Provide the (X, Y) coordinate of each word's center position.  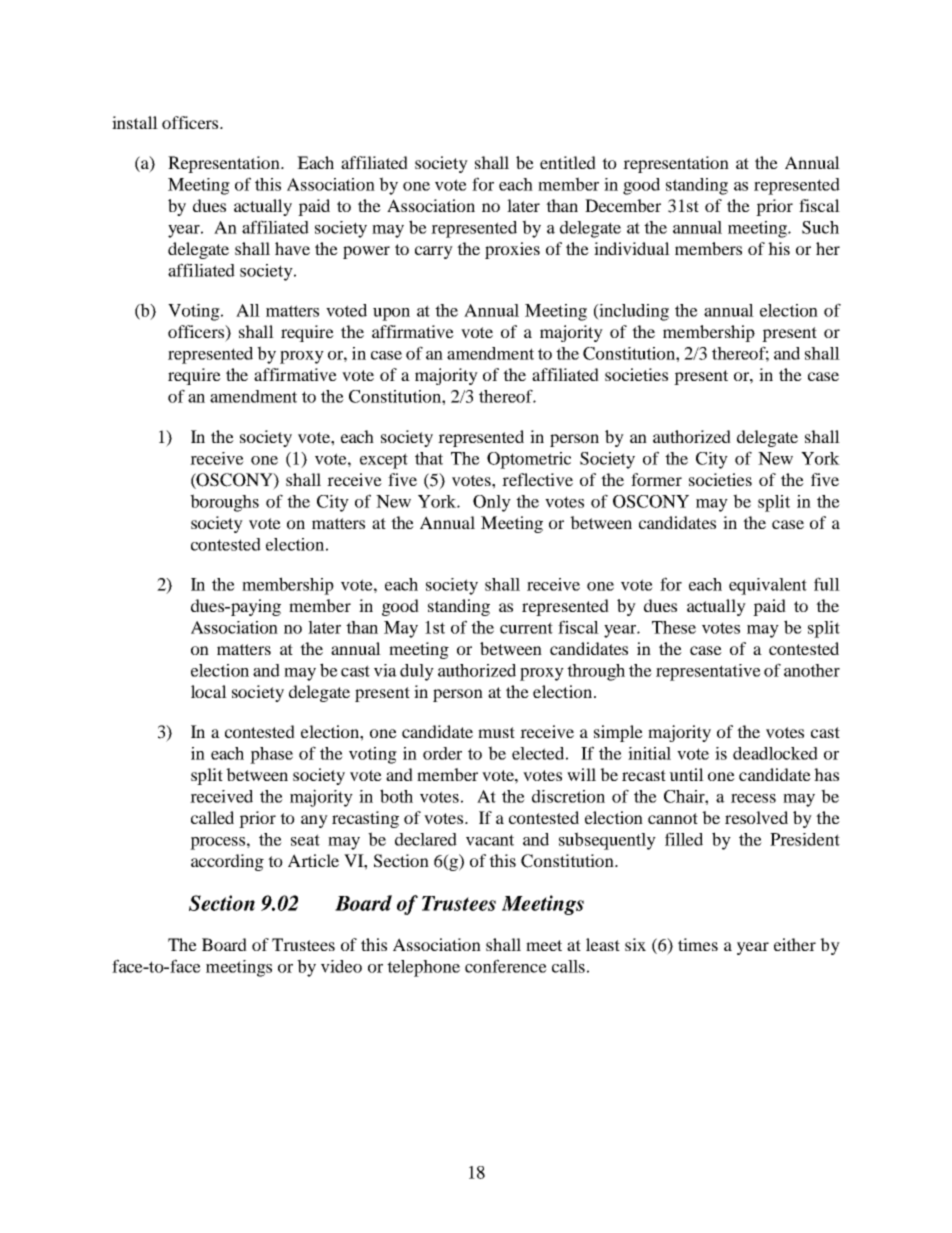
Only (492, 503)
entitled (568, 162)
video (341, 966)
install (135, 122)
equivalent (768, 586)
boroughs (224, 503)
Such (820, 227)
